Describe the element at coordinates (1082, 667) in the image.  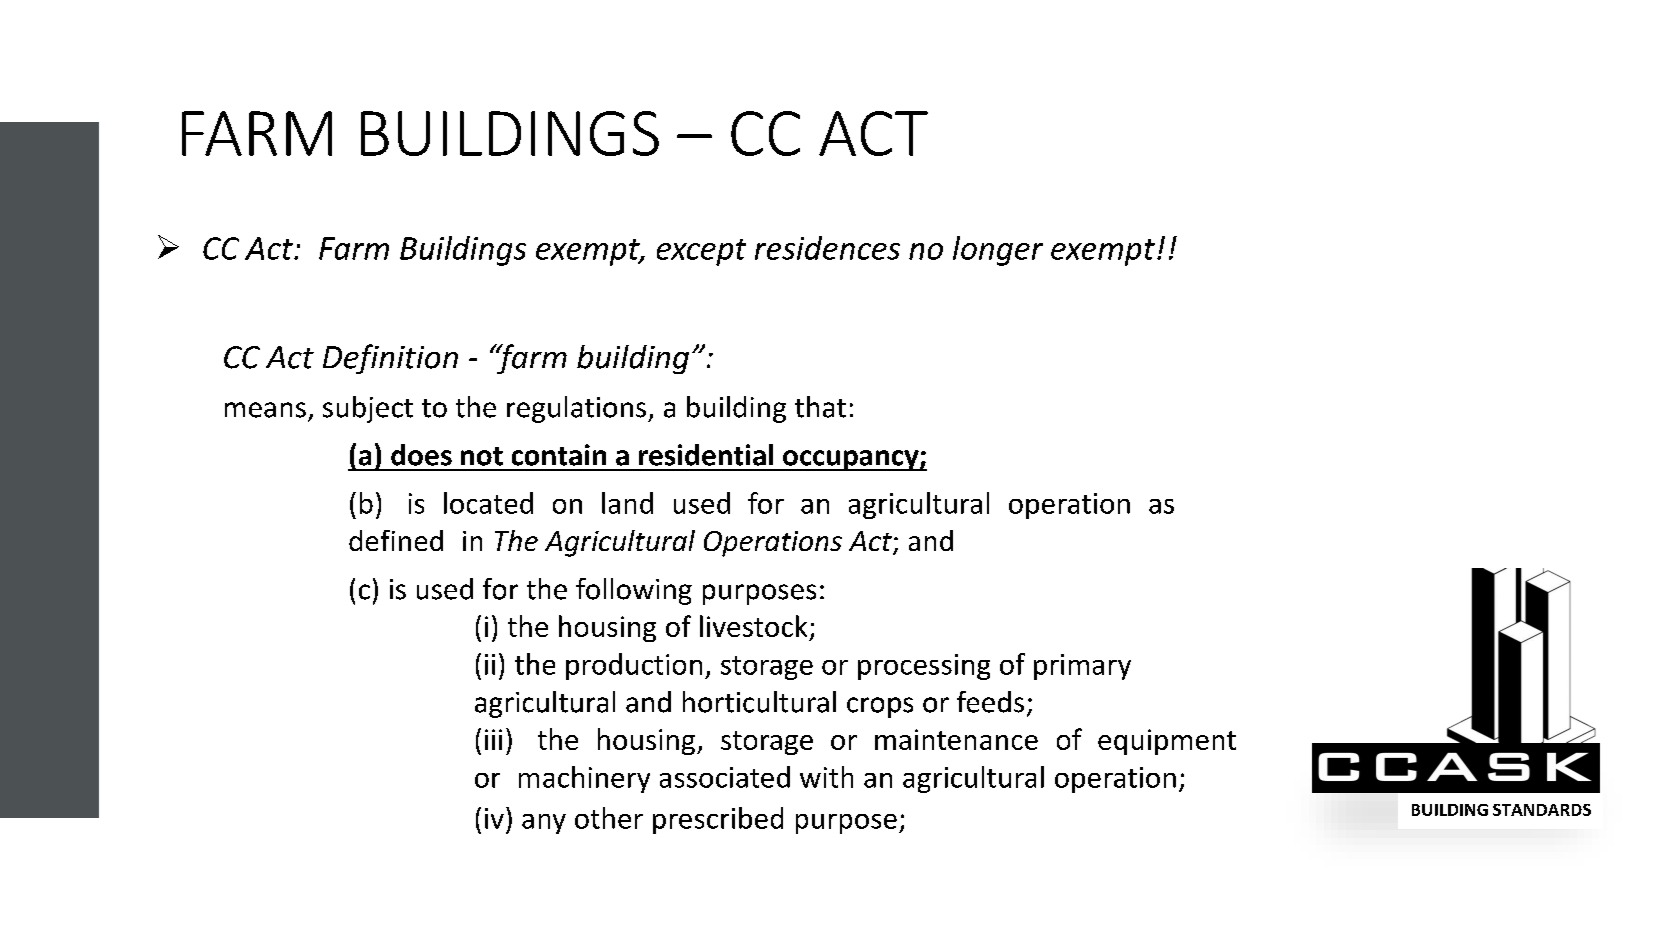
I see `primary` at that location.
